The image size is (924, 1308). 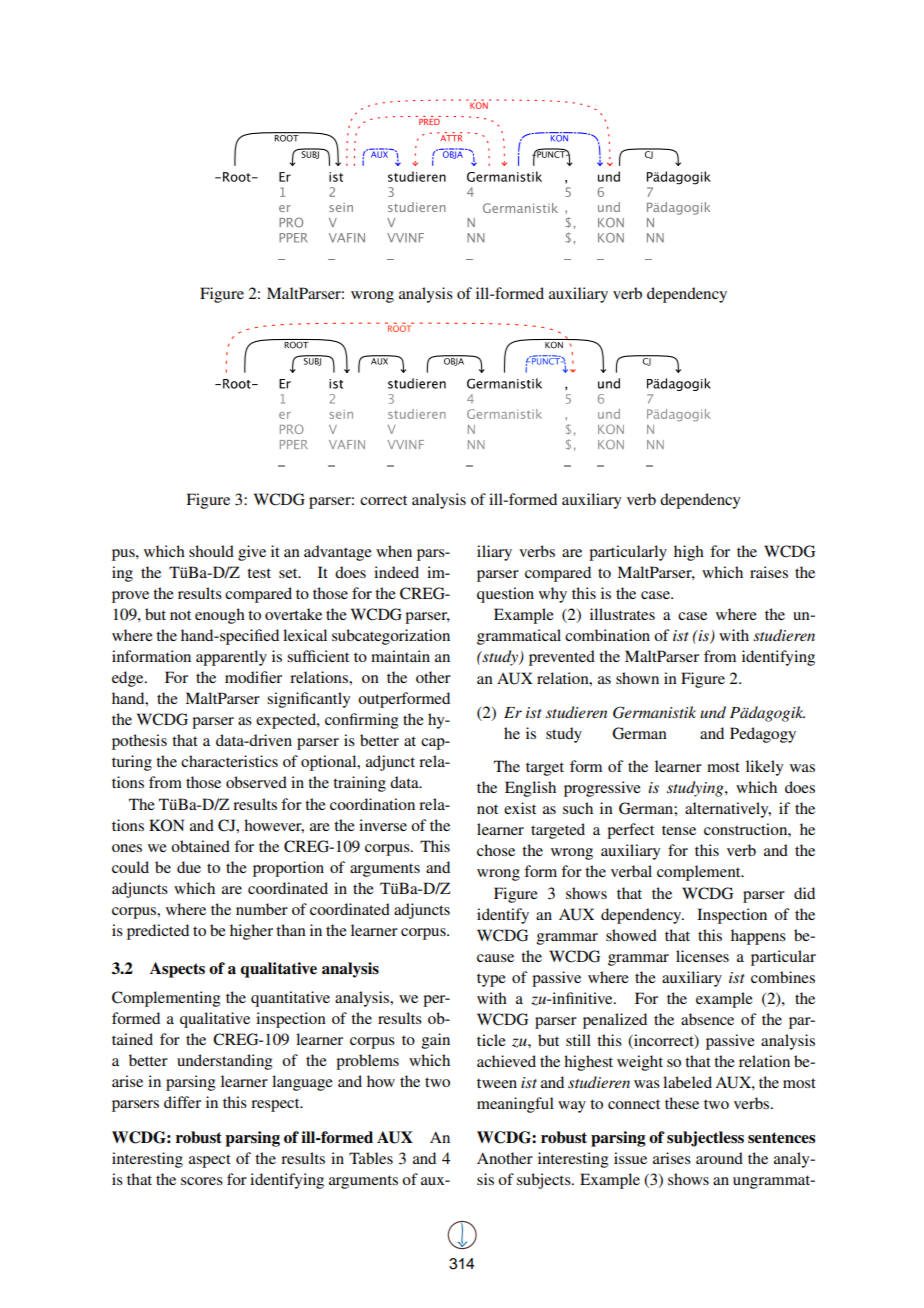 What do you see at coordinates (158, 932) in the image?
I see `predicted` at bounding box center [158, 932].
